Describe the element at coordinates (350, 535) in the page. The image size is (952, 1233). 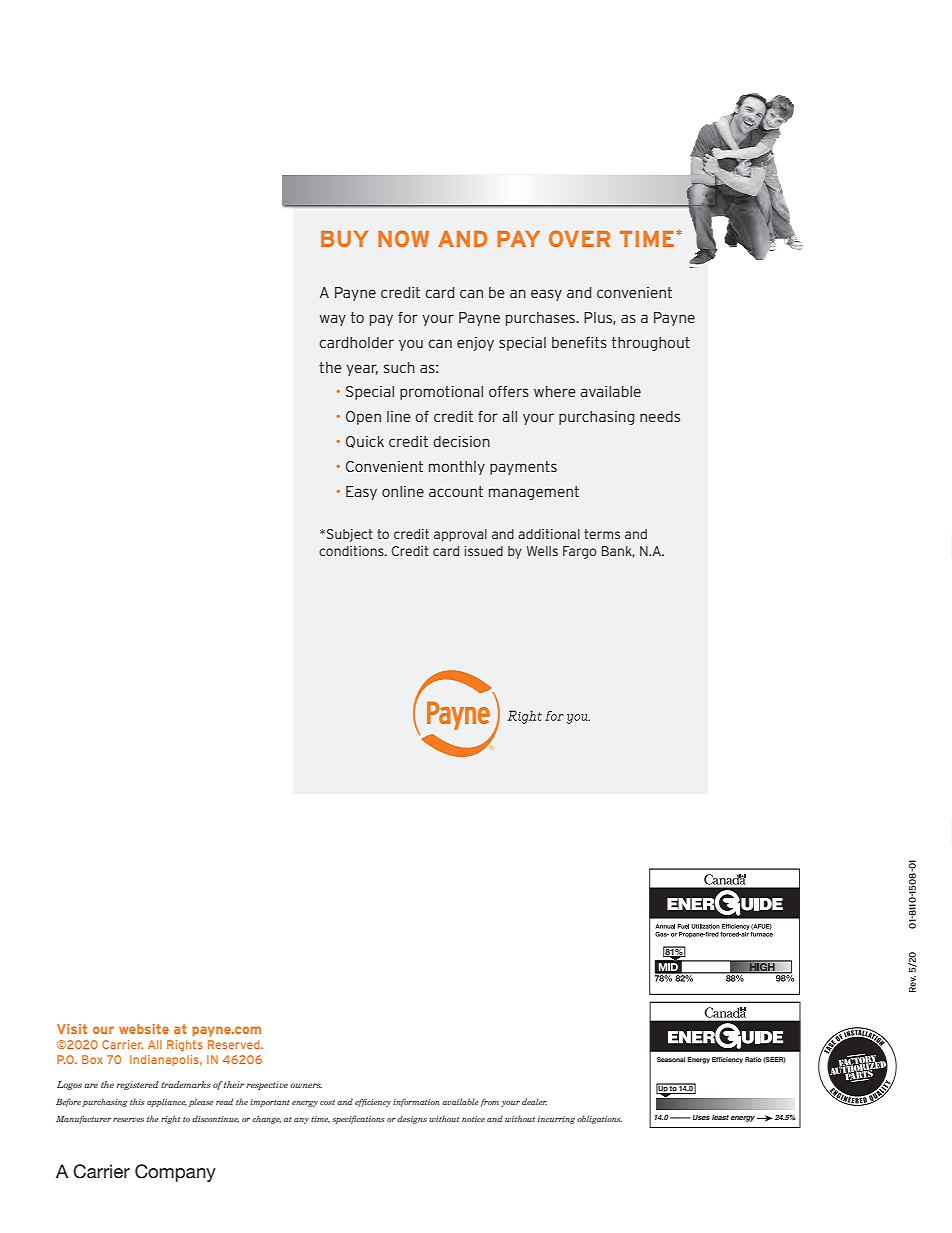
I see `Subject` at that location.
